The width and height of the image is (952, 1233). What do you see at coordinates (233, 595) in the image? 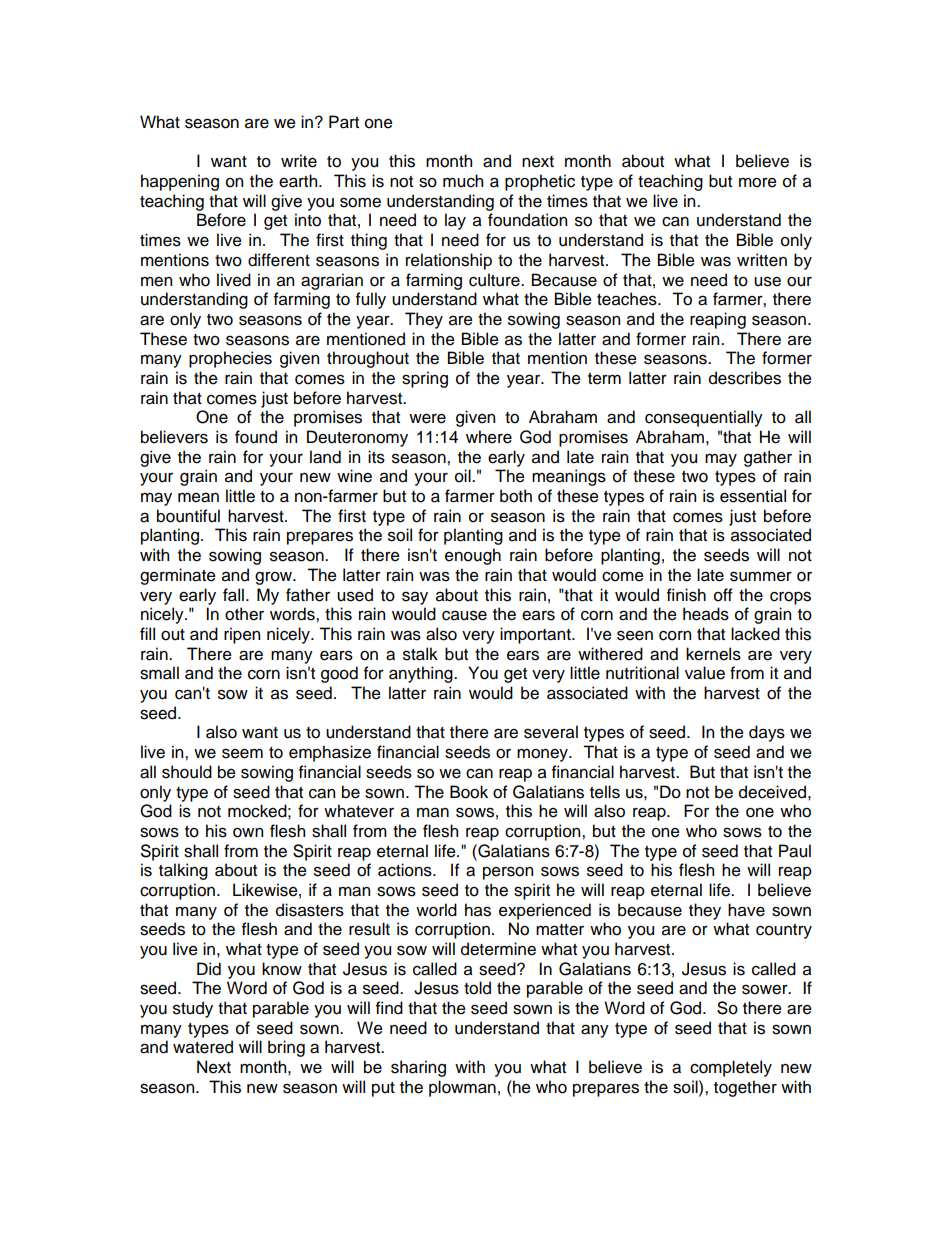
I see `fall` at bounding box center [233, 595].
